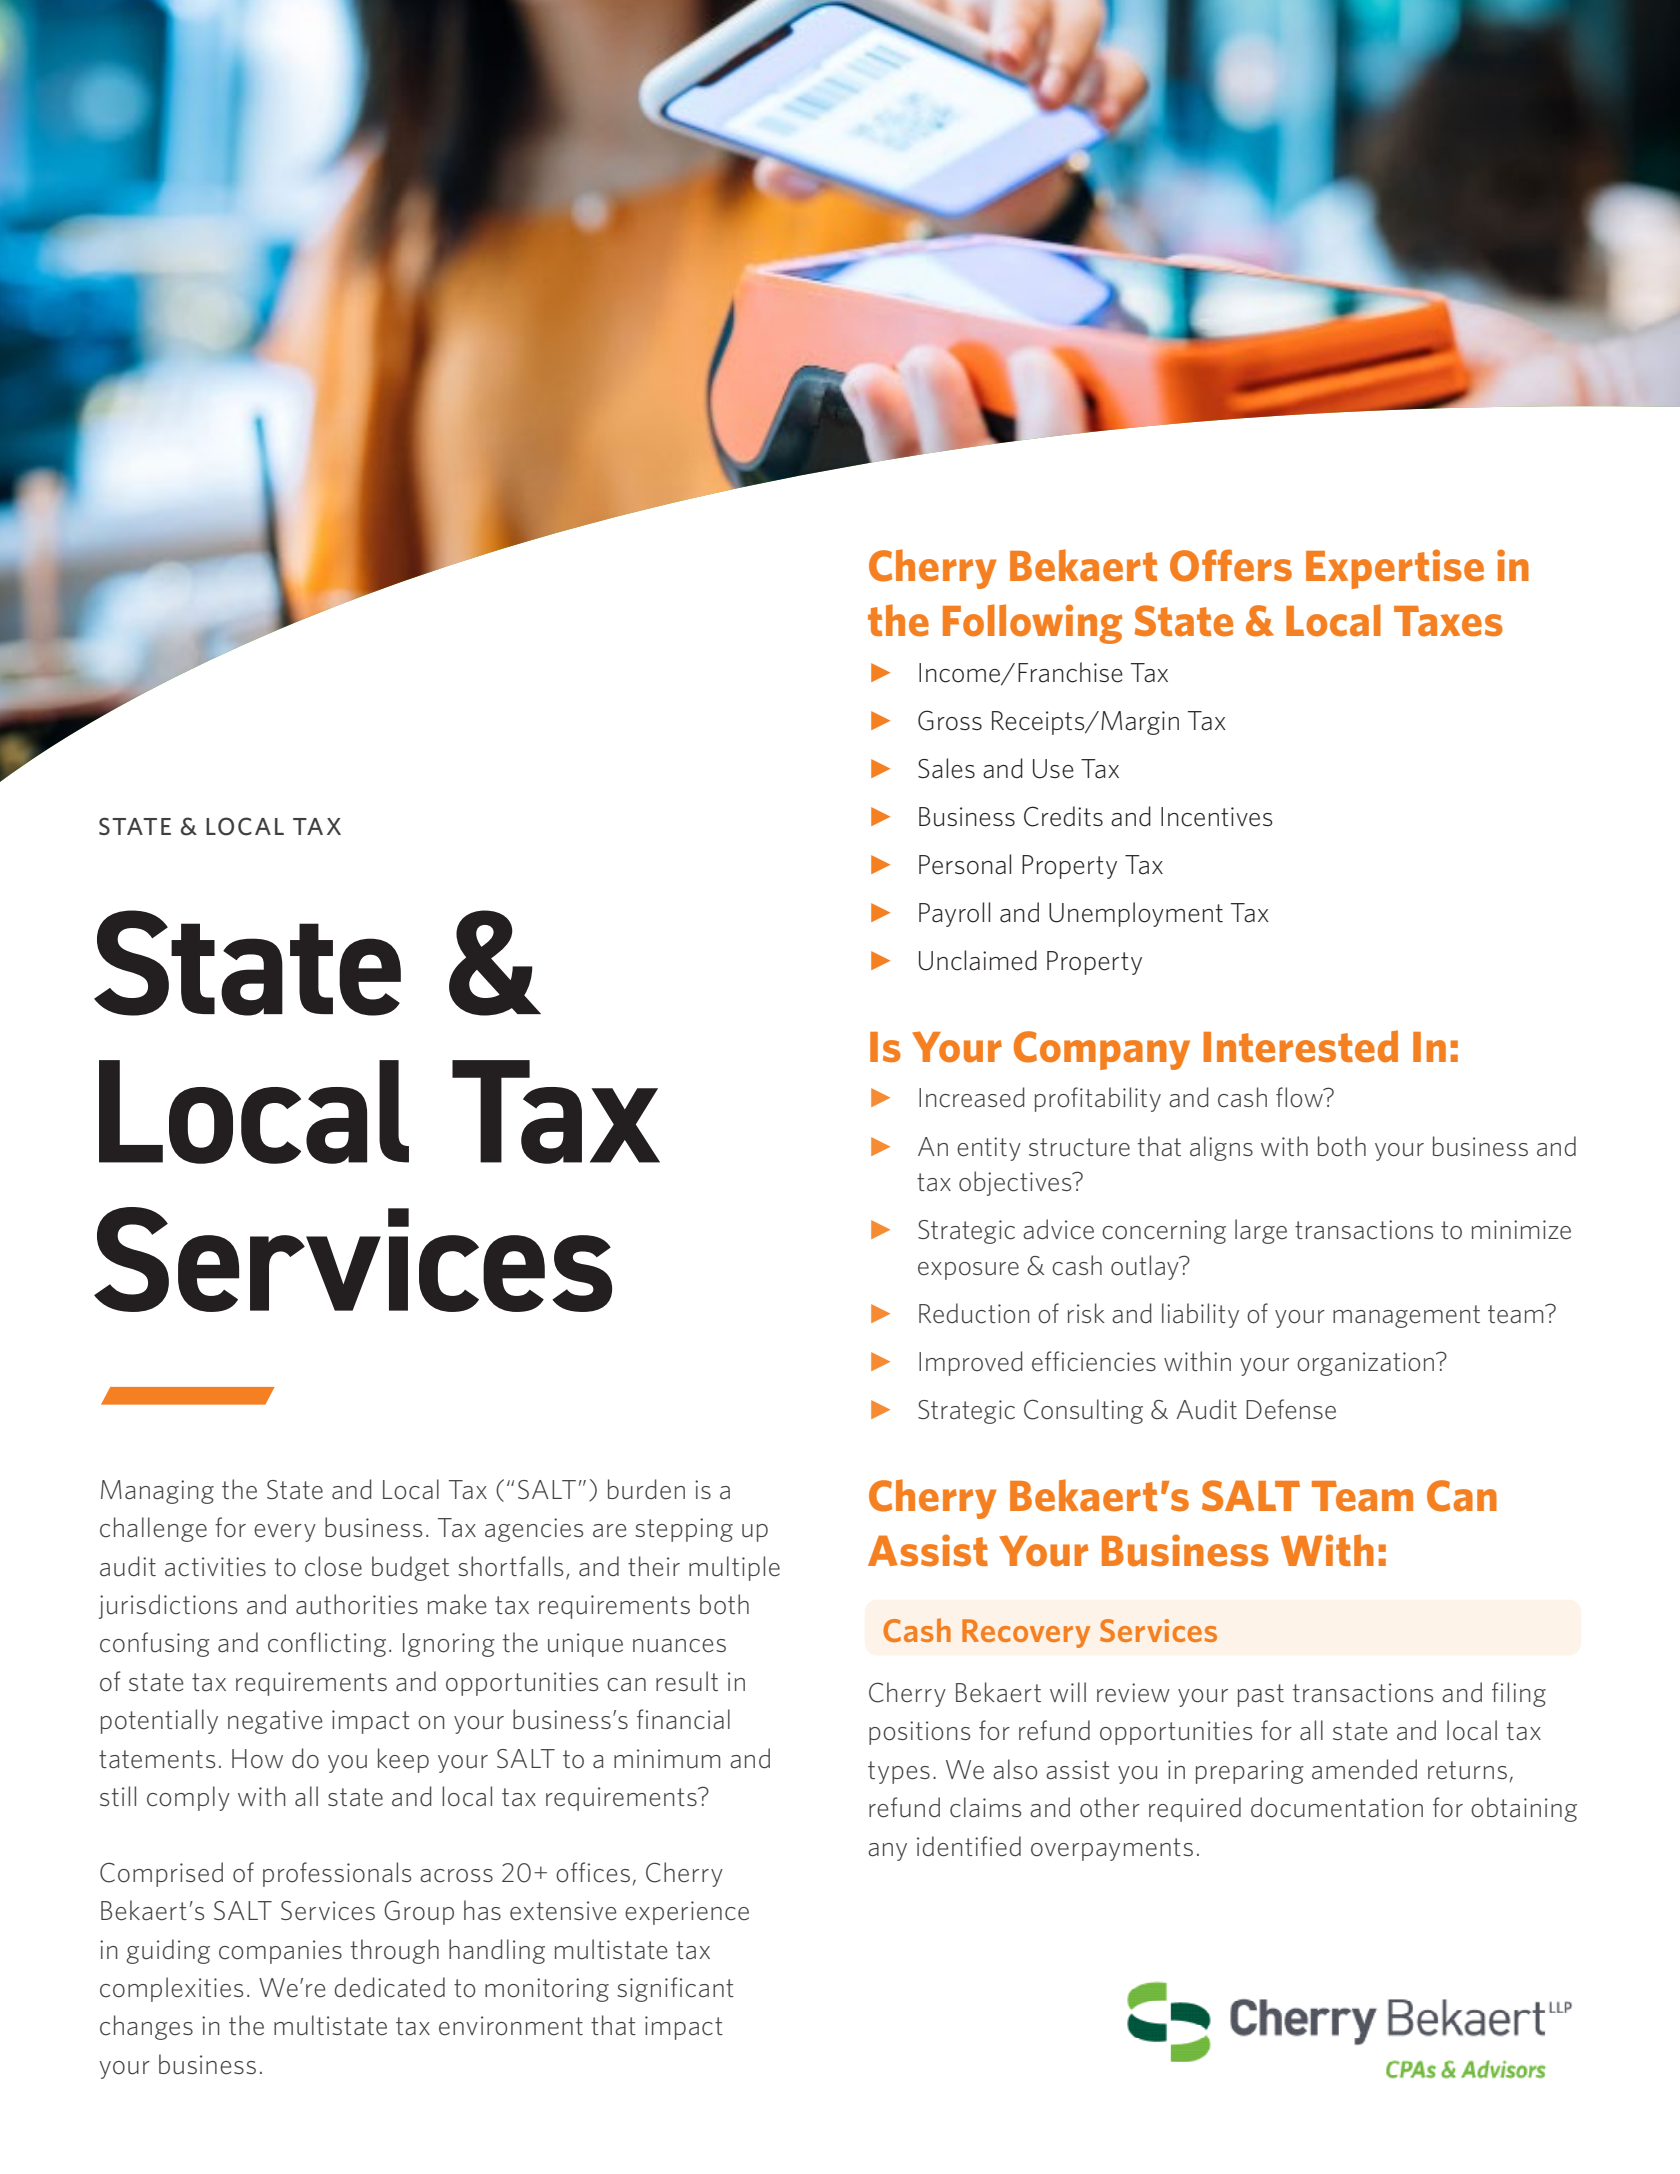 This document has width=1680, height=2174. What do you see at coordinates (327, 1644) in the document?
I see `conflicting` at bounding box center [327, 1644].
